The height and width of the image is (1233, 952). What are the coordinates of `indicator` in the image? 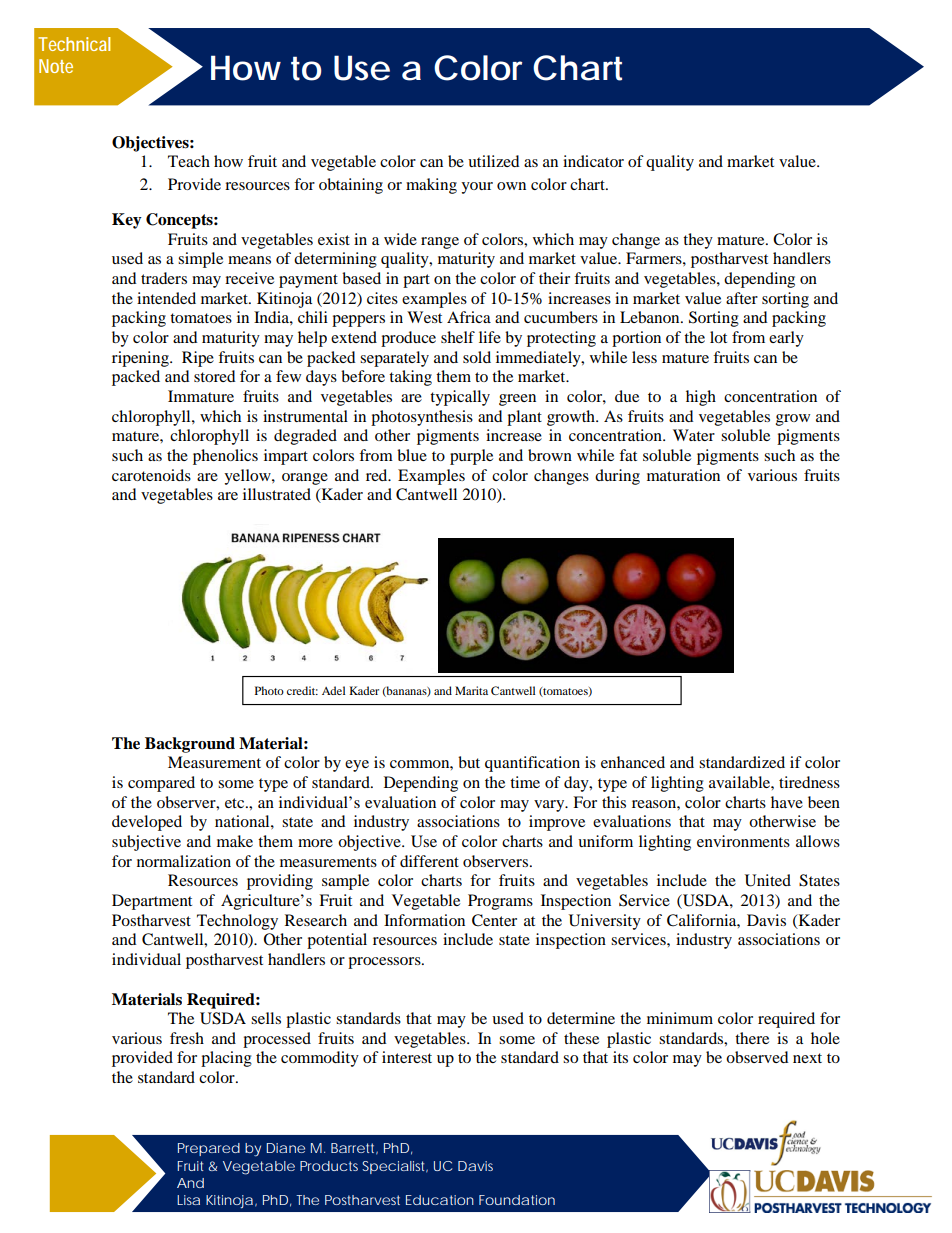 It's located at (593, 161).
